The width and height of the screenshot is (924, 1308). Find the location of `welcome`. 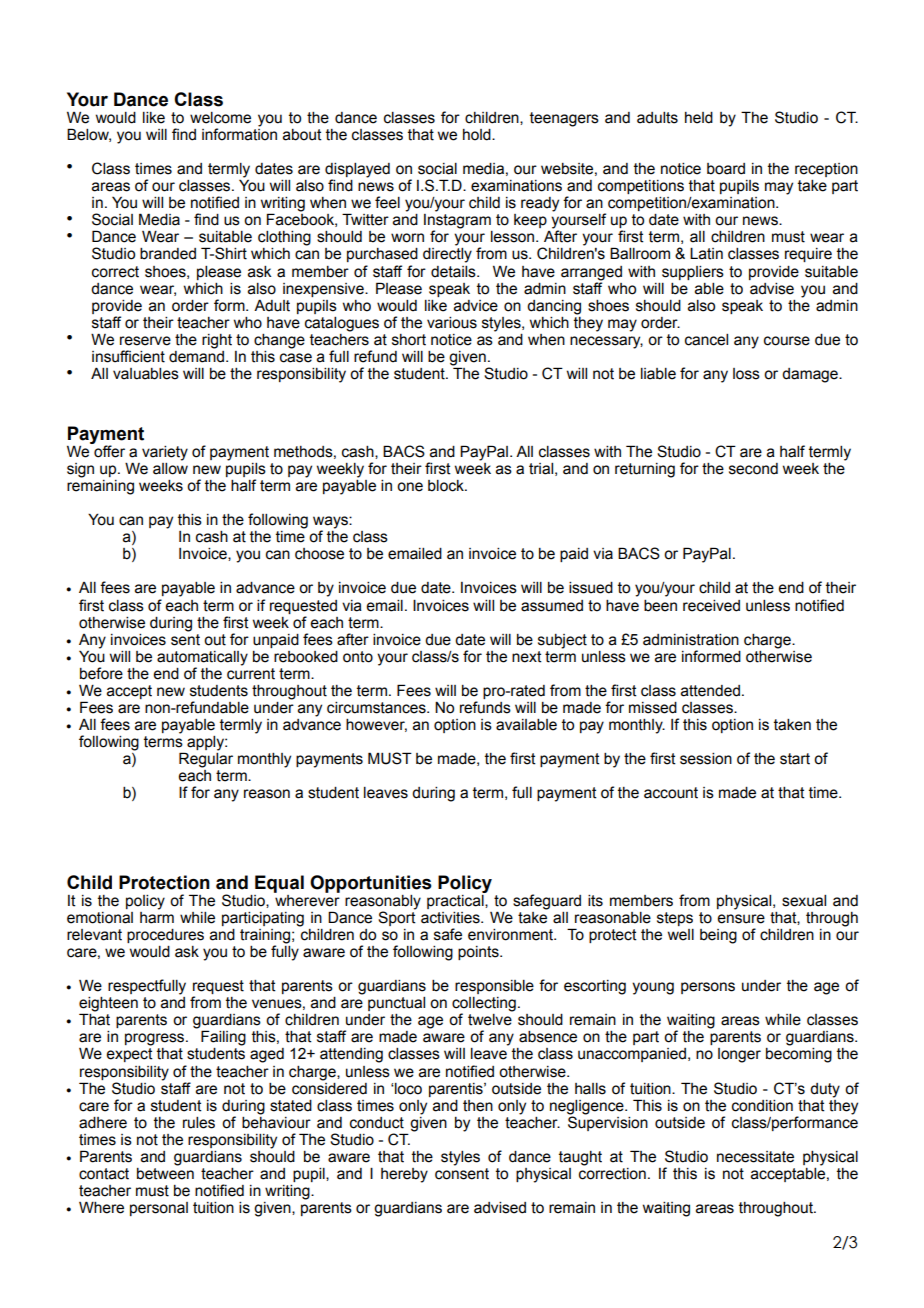

welcome is located at coordinates (220, 118).
